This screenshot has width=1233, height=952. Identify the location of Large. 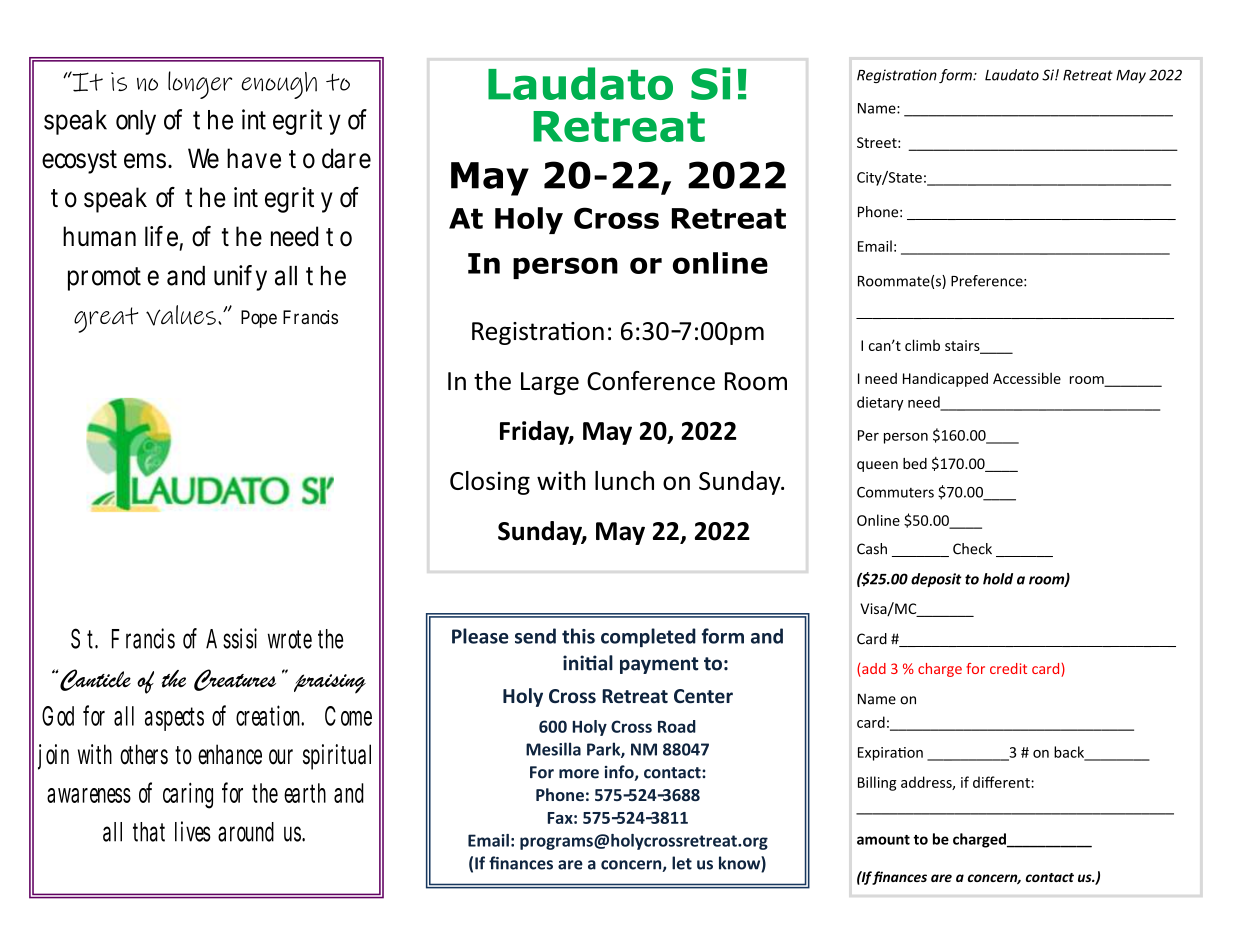
(550, 383).
